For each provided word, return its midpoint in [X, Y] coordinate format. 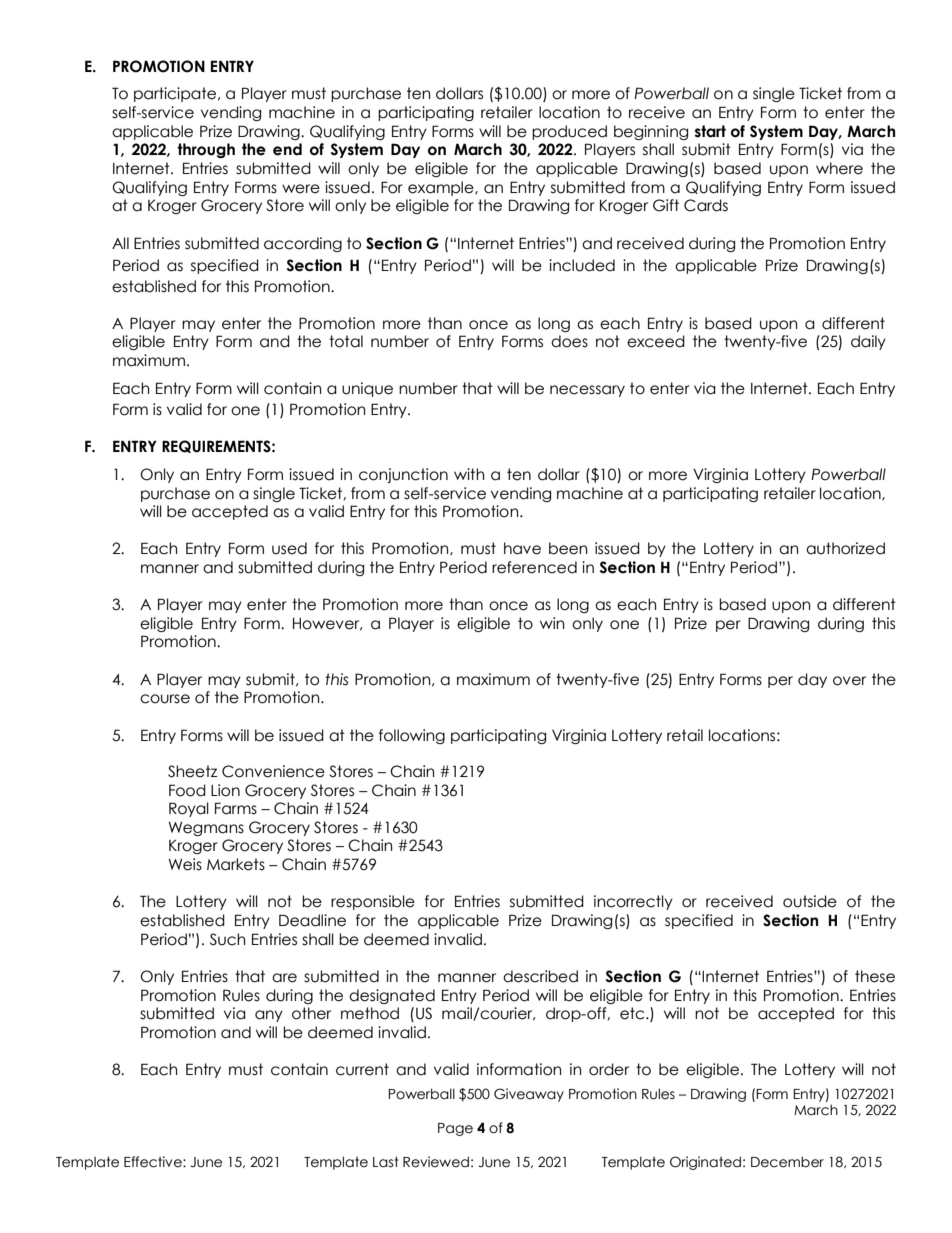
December [787, 1162]
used [289, 548]
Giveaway [529, 1095]
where [839, 168]
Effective [154, 1162]
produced [569, 132]
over [849, 681]
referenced [534, 567]
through [206, 150]
